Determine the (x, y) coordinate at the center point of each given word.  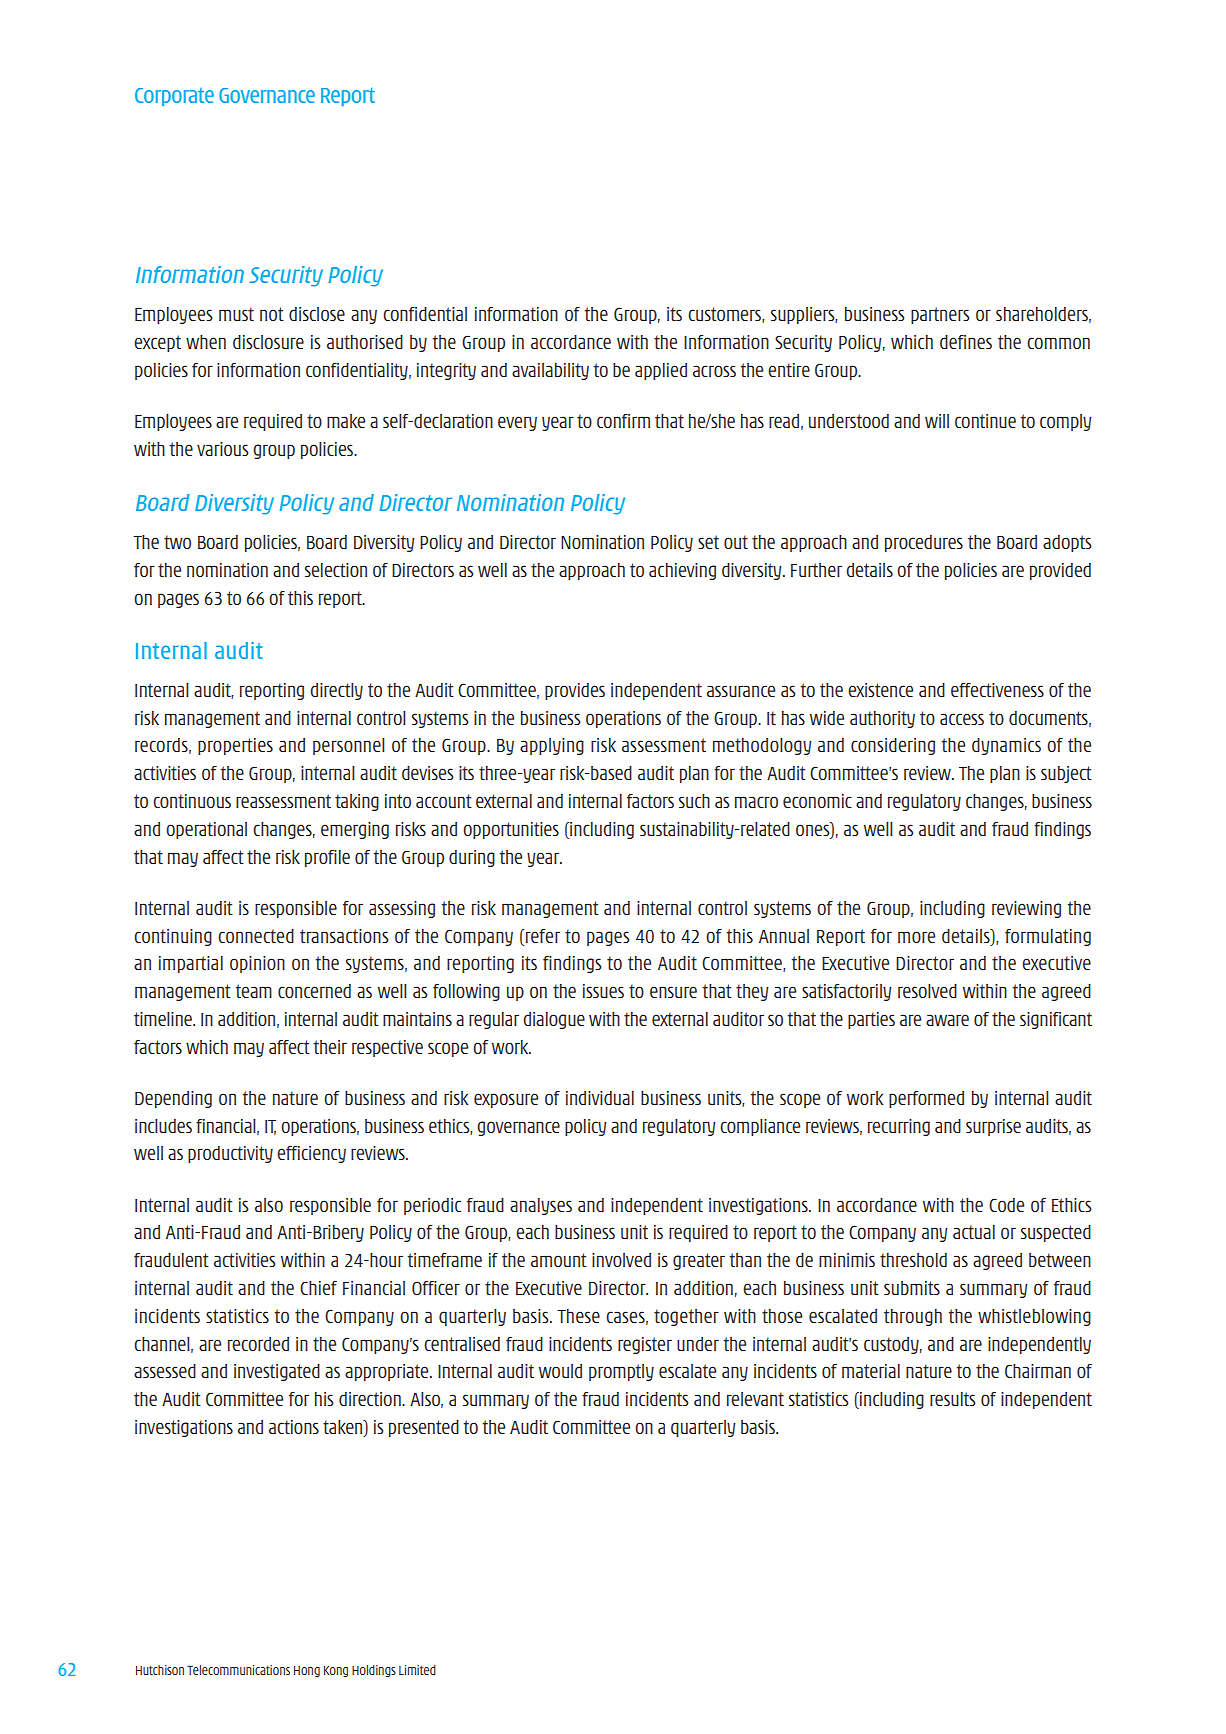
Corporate (174, 97)
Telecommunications (238, 1670)
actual (974, 1232)
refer (543, 936)
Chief (318, 1288)
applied (661, 371)
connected (256, 936)
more (916, 937)
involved (621, 1260)
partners (940, 315)
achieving (682, 571)
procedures (924, 543)
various (223, 449)
